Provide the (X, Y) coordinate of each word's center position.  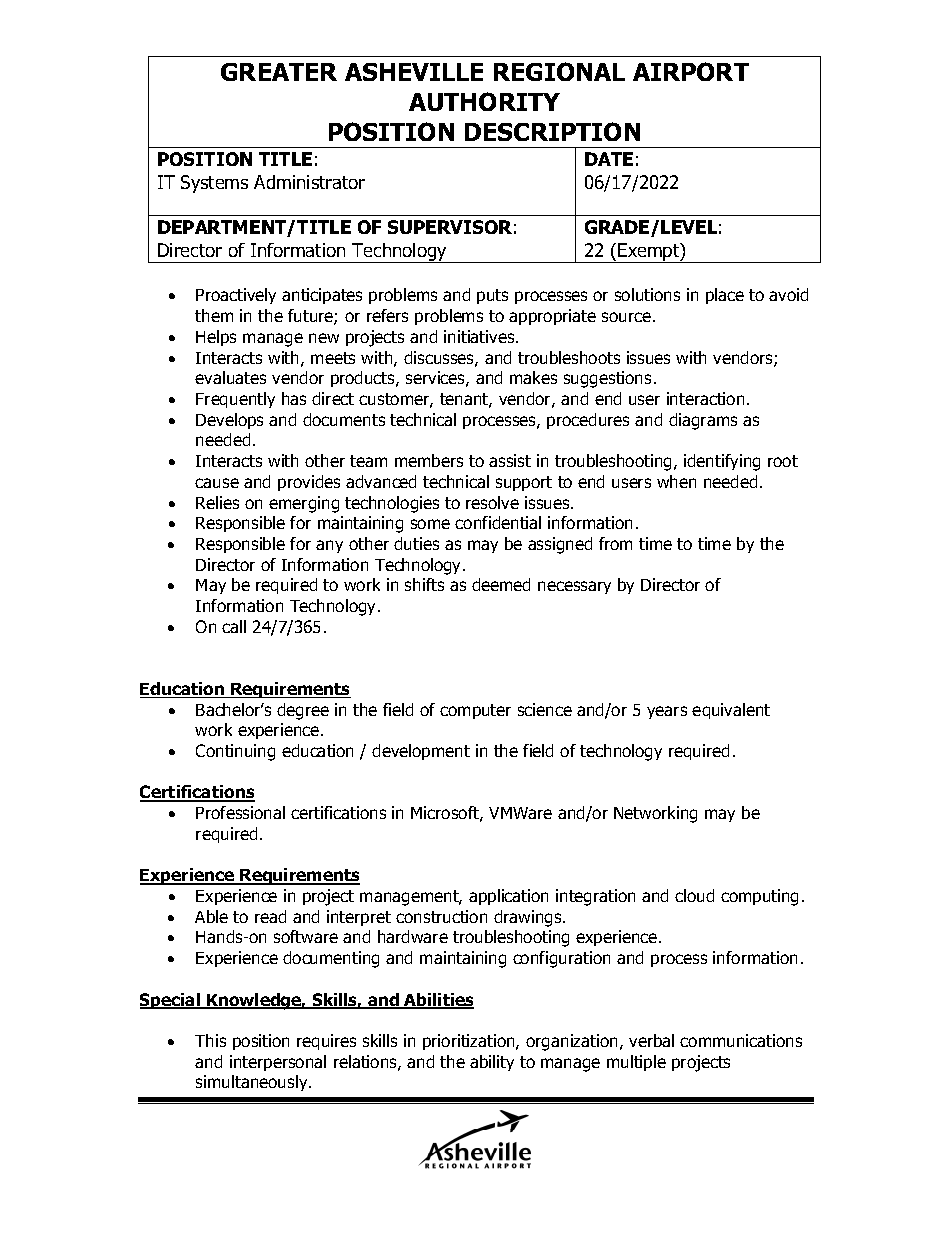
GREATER (279, 72)
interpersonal (278, 1063)
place (725, 296)
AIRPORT (691, 71)
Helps (216, 338)
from (615, 543)
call (234, 626)
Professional (240, 812)
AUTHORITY (484, 101)
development (421, 752)
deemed (501, 584)
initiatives (480, 336)
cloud (694, 895)
